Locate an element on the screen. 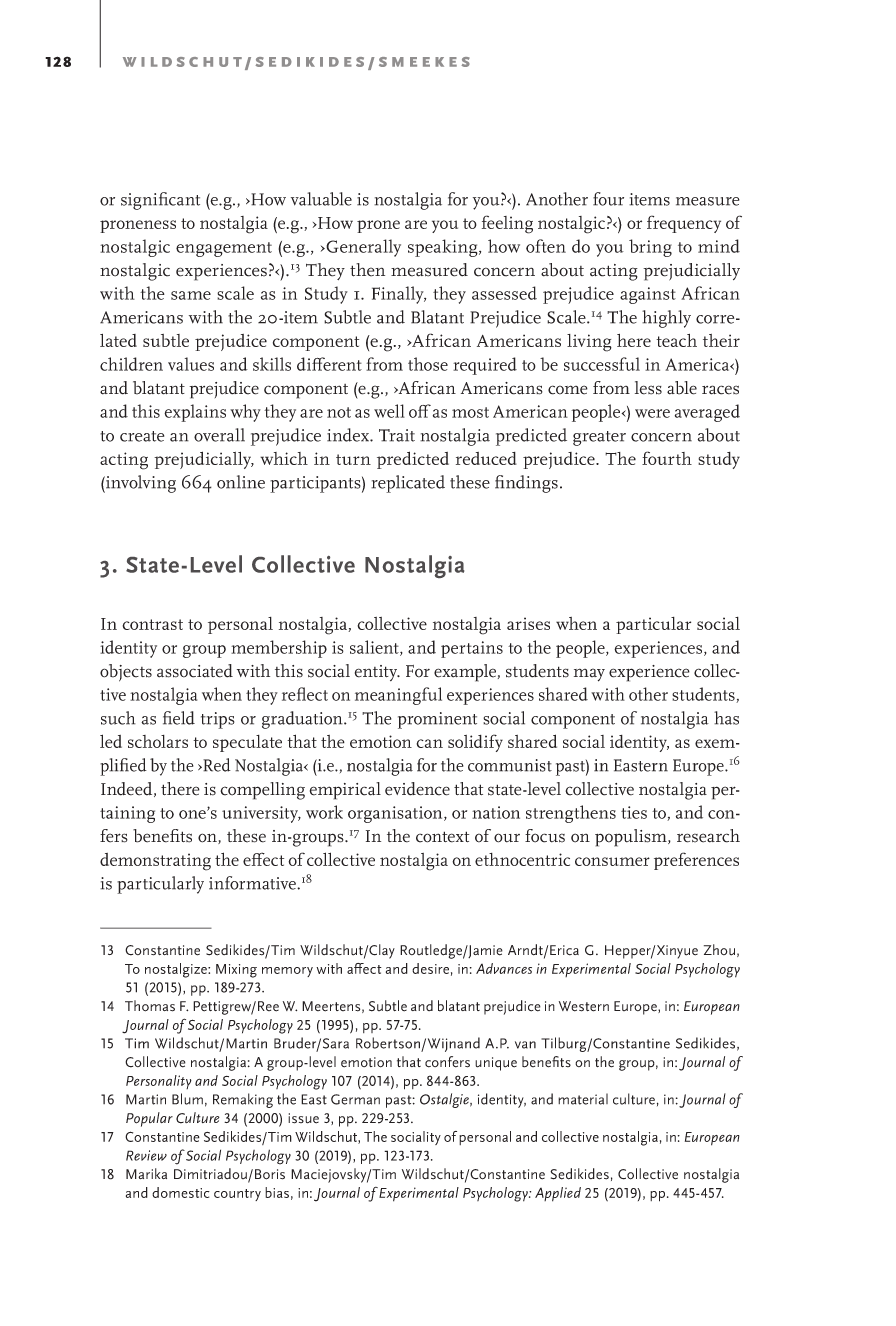 The width and height of the screenshot is (896, 1326). speaking is located at coordinates (444, 248).
